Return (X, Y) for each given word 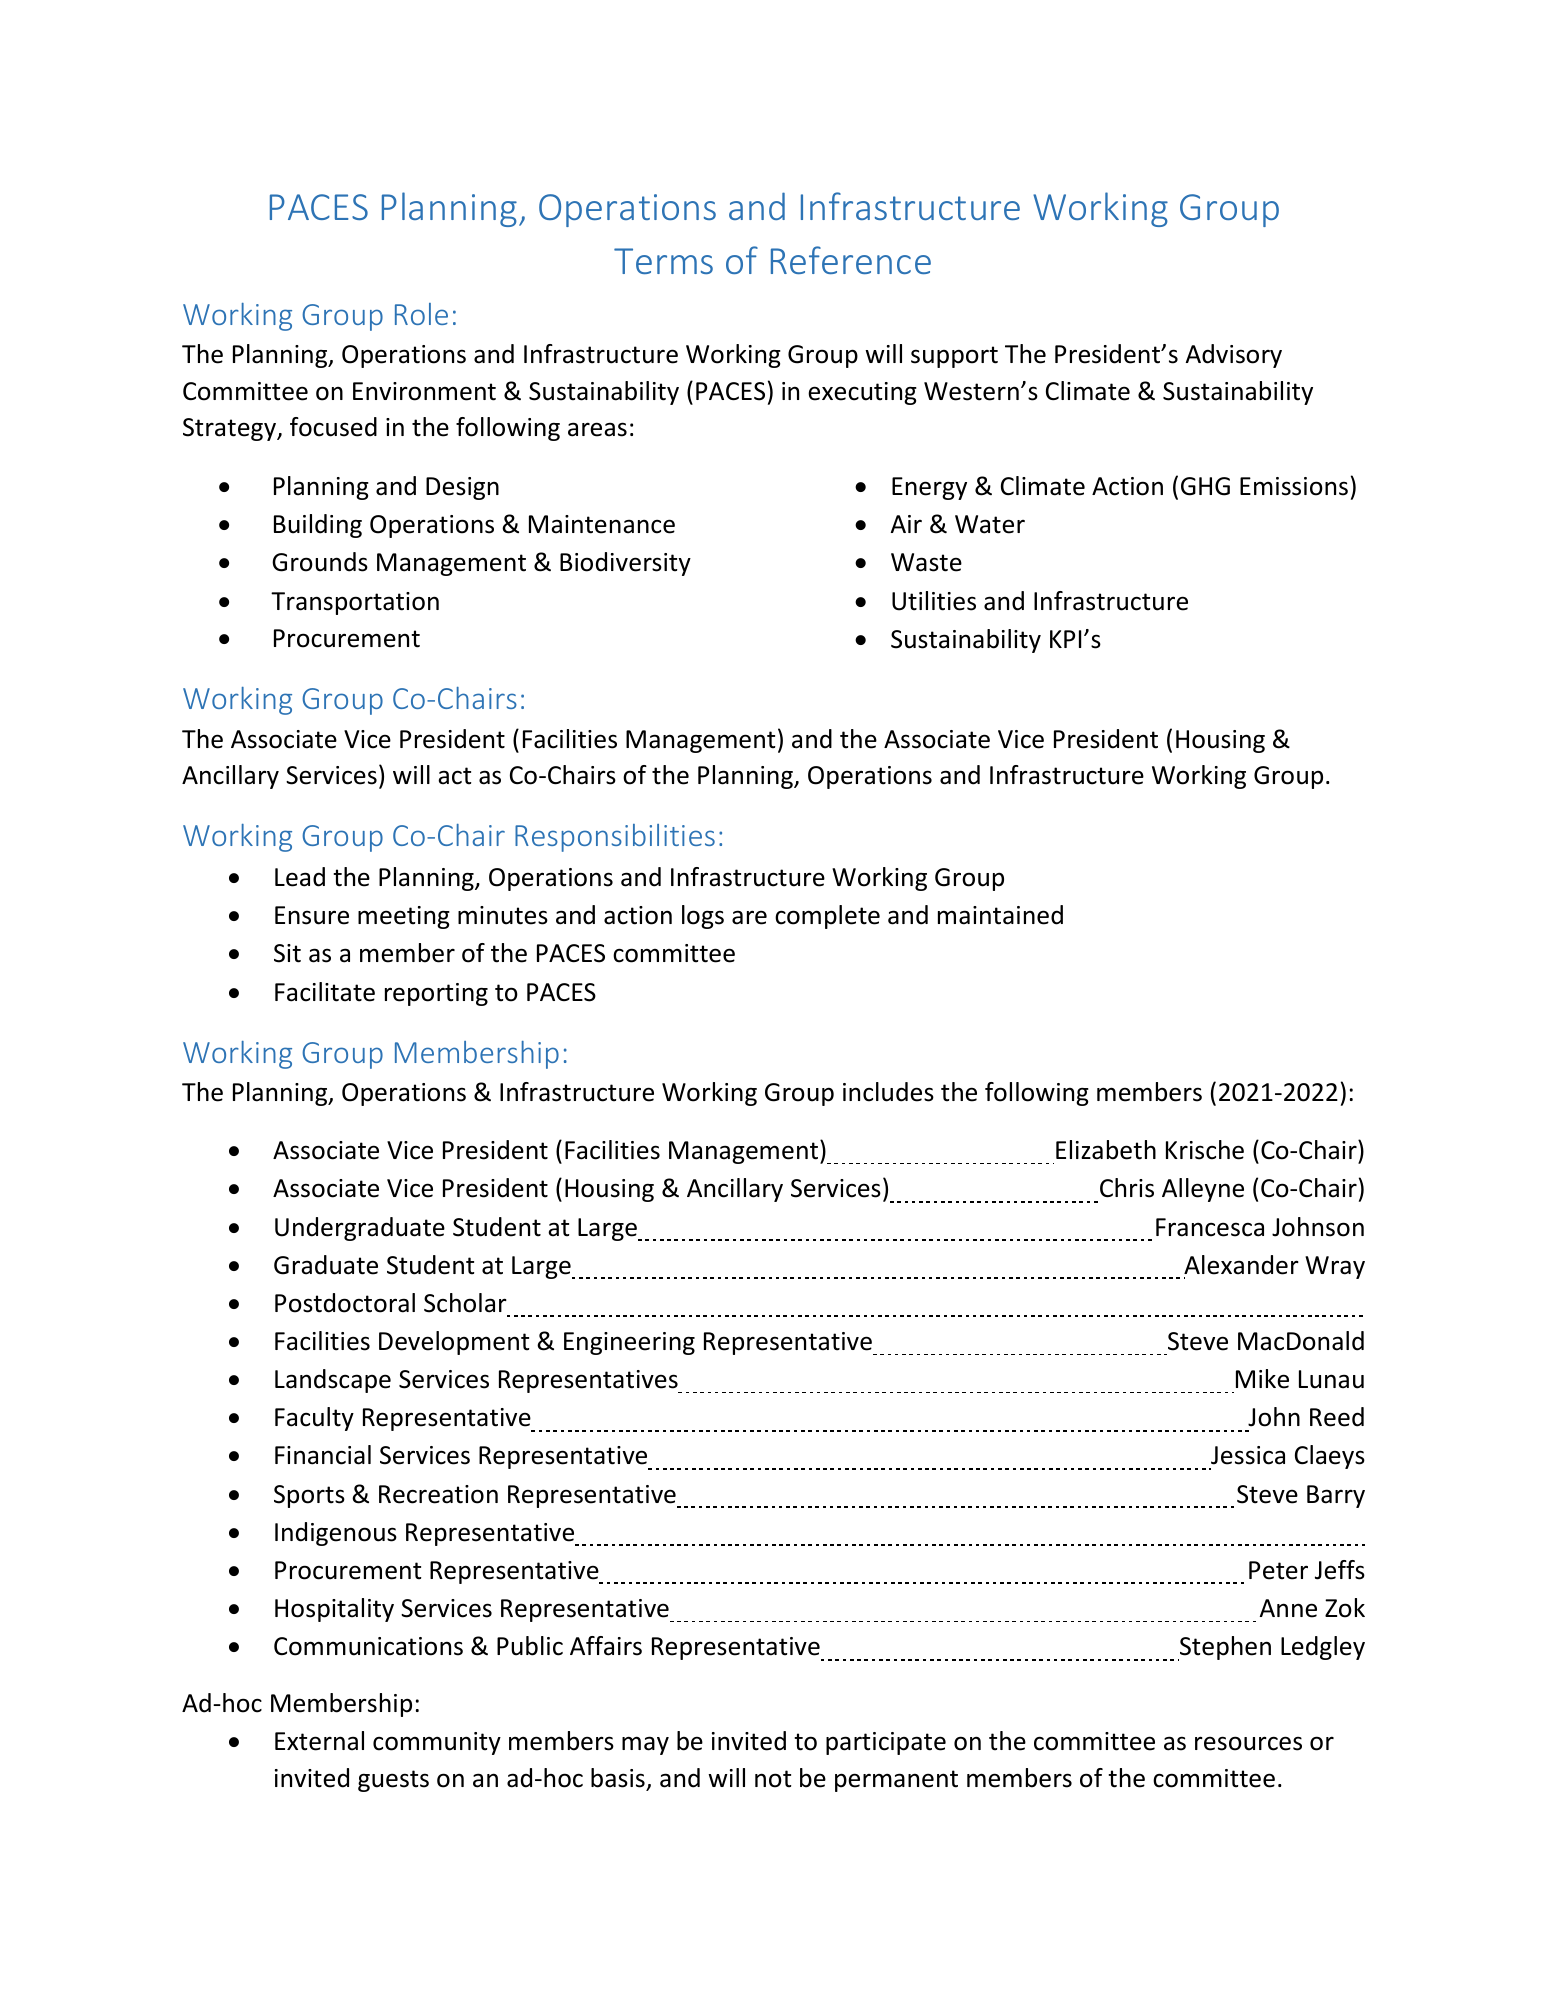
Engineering (629, 1343)
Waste (926, 562)
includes (888, 1092)
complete (827, 917)
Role (421, 314)
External (319, 1741)
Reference (851, 260)
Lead (300, 877)
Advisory (1234, 356)
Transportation (355, 603)
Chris (1127, 1188)
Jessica (1248, 1455)
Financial (323, 1455)
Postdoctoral (345, 1303)
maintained (1000, 915)
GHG (1205, 486)
